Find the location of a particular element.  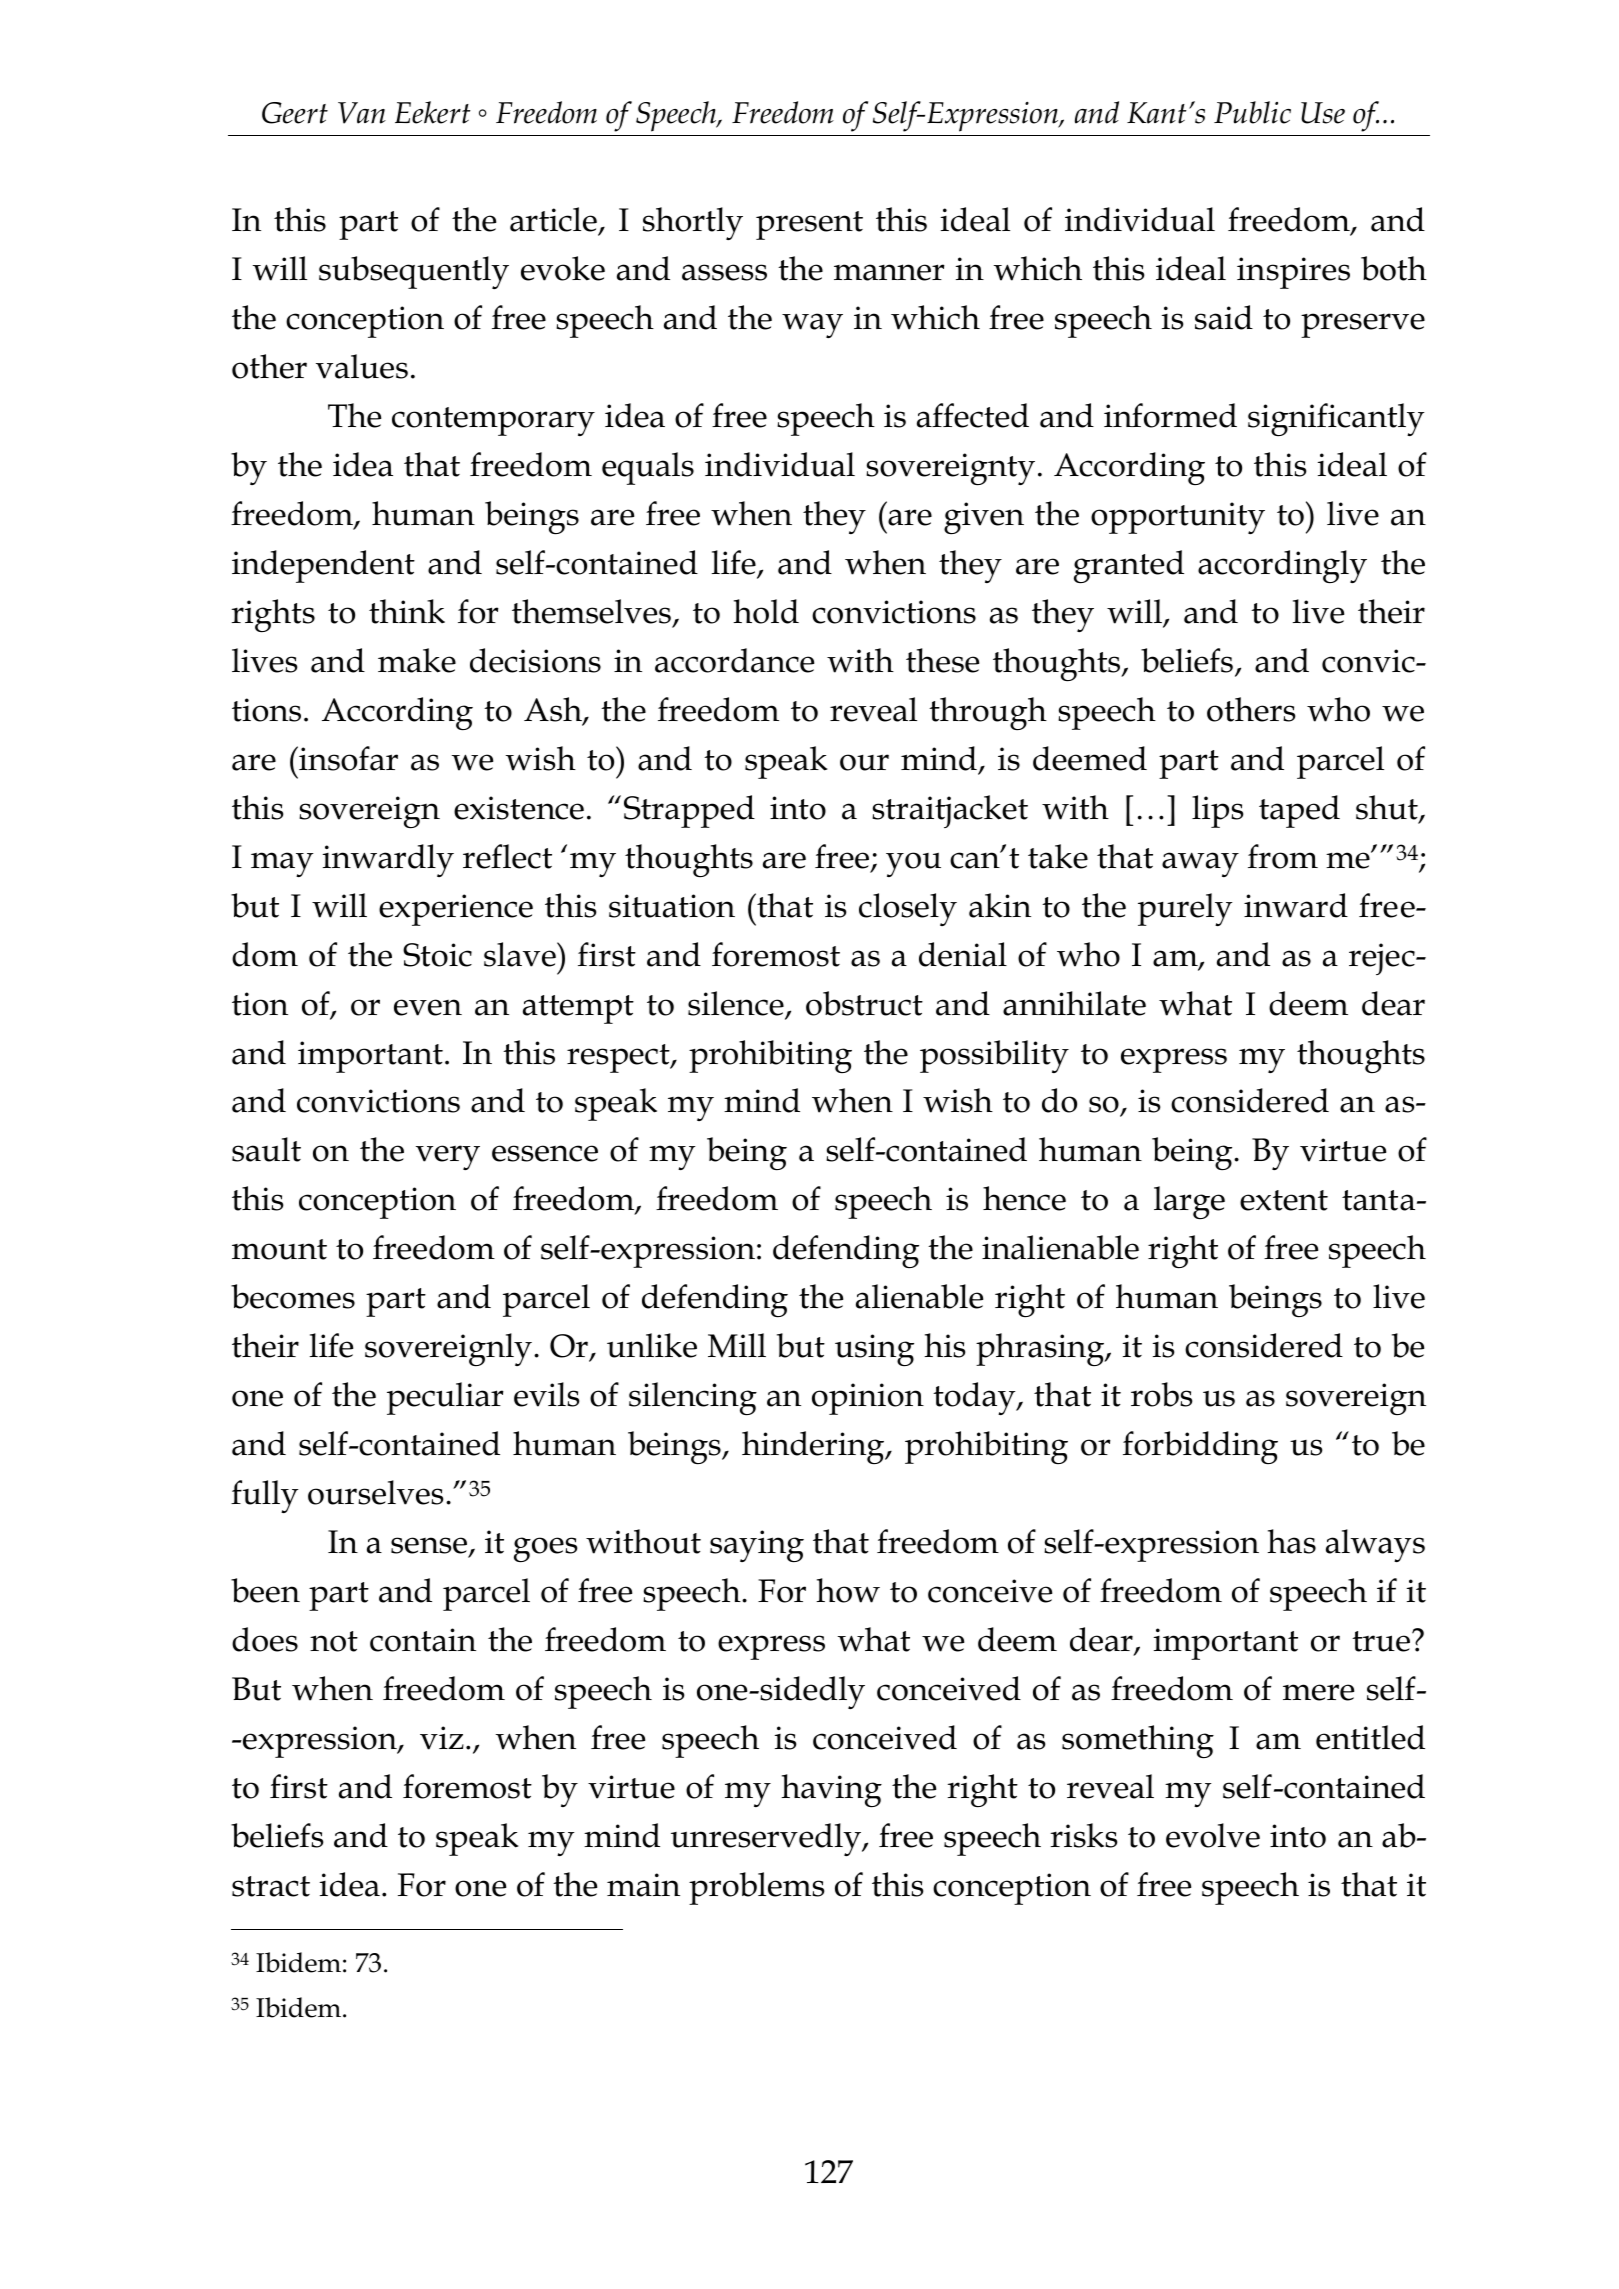

extent is located at coordinates (1284, 1200).
